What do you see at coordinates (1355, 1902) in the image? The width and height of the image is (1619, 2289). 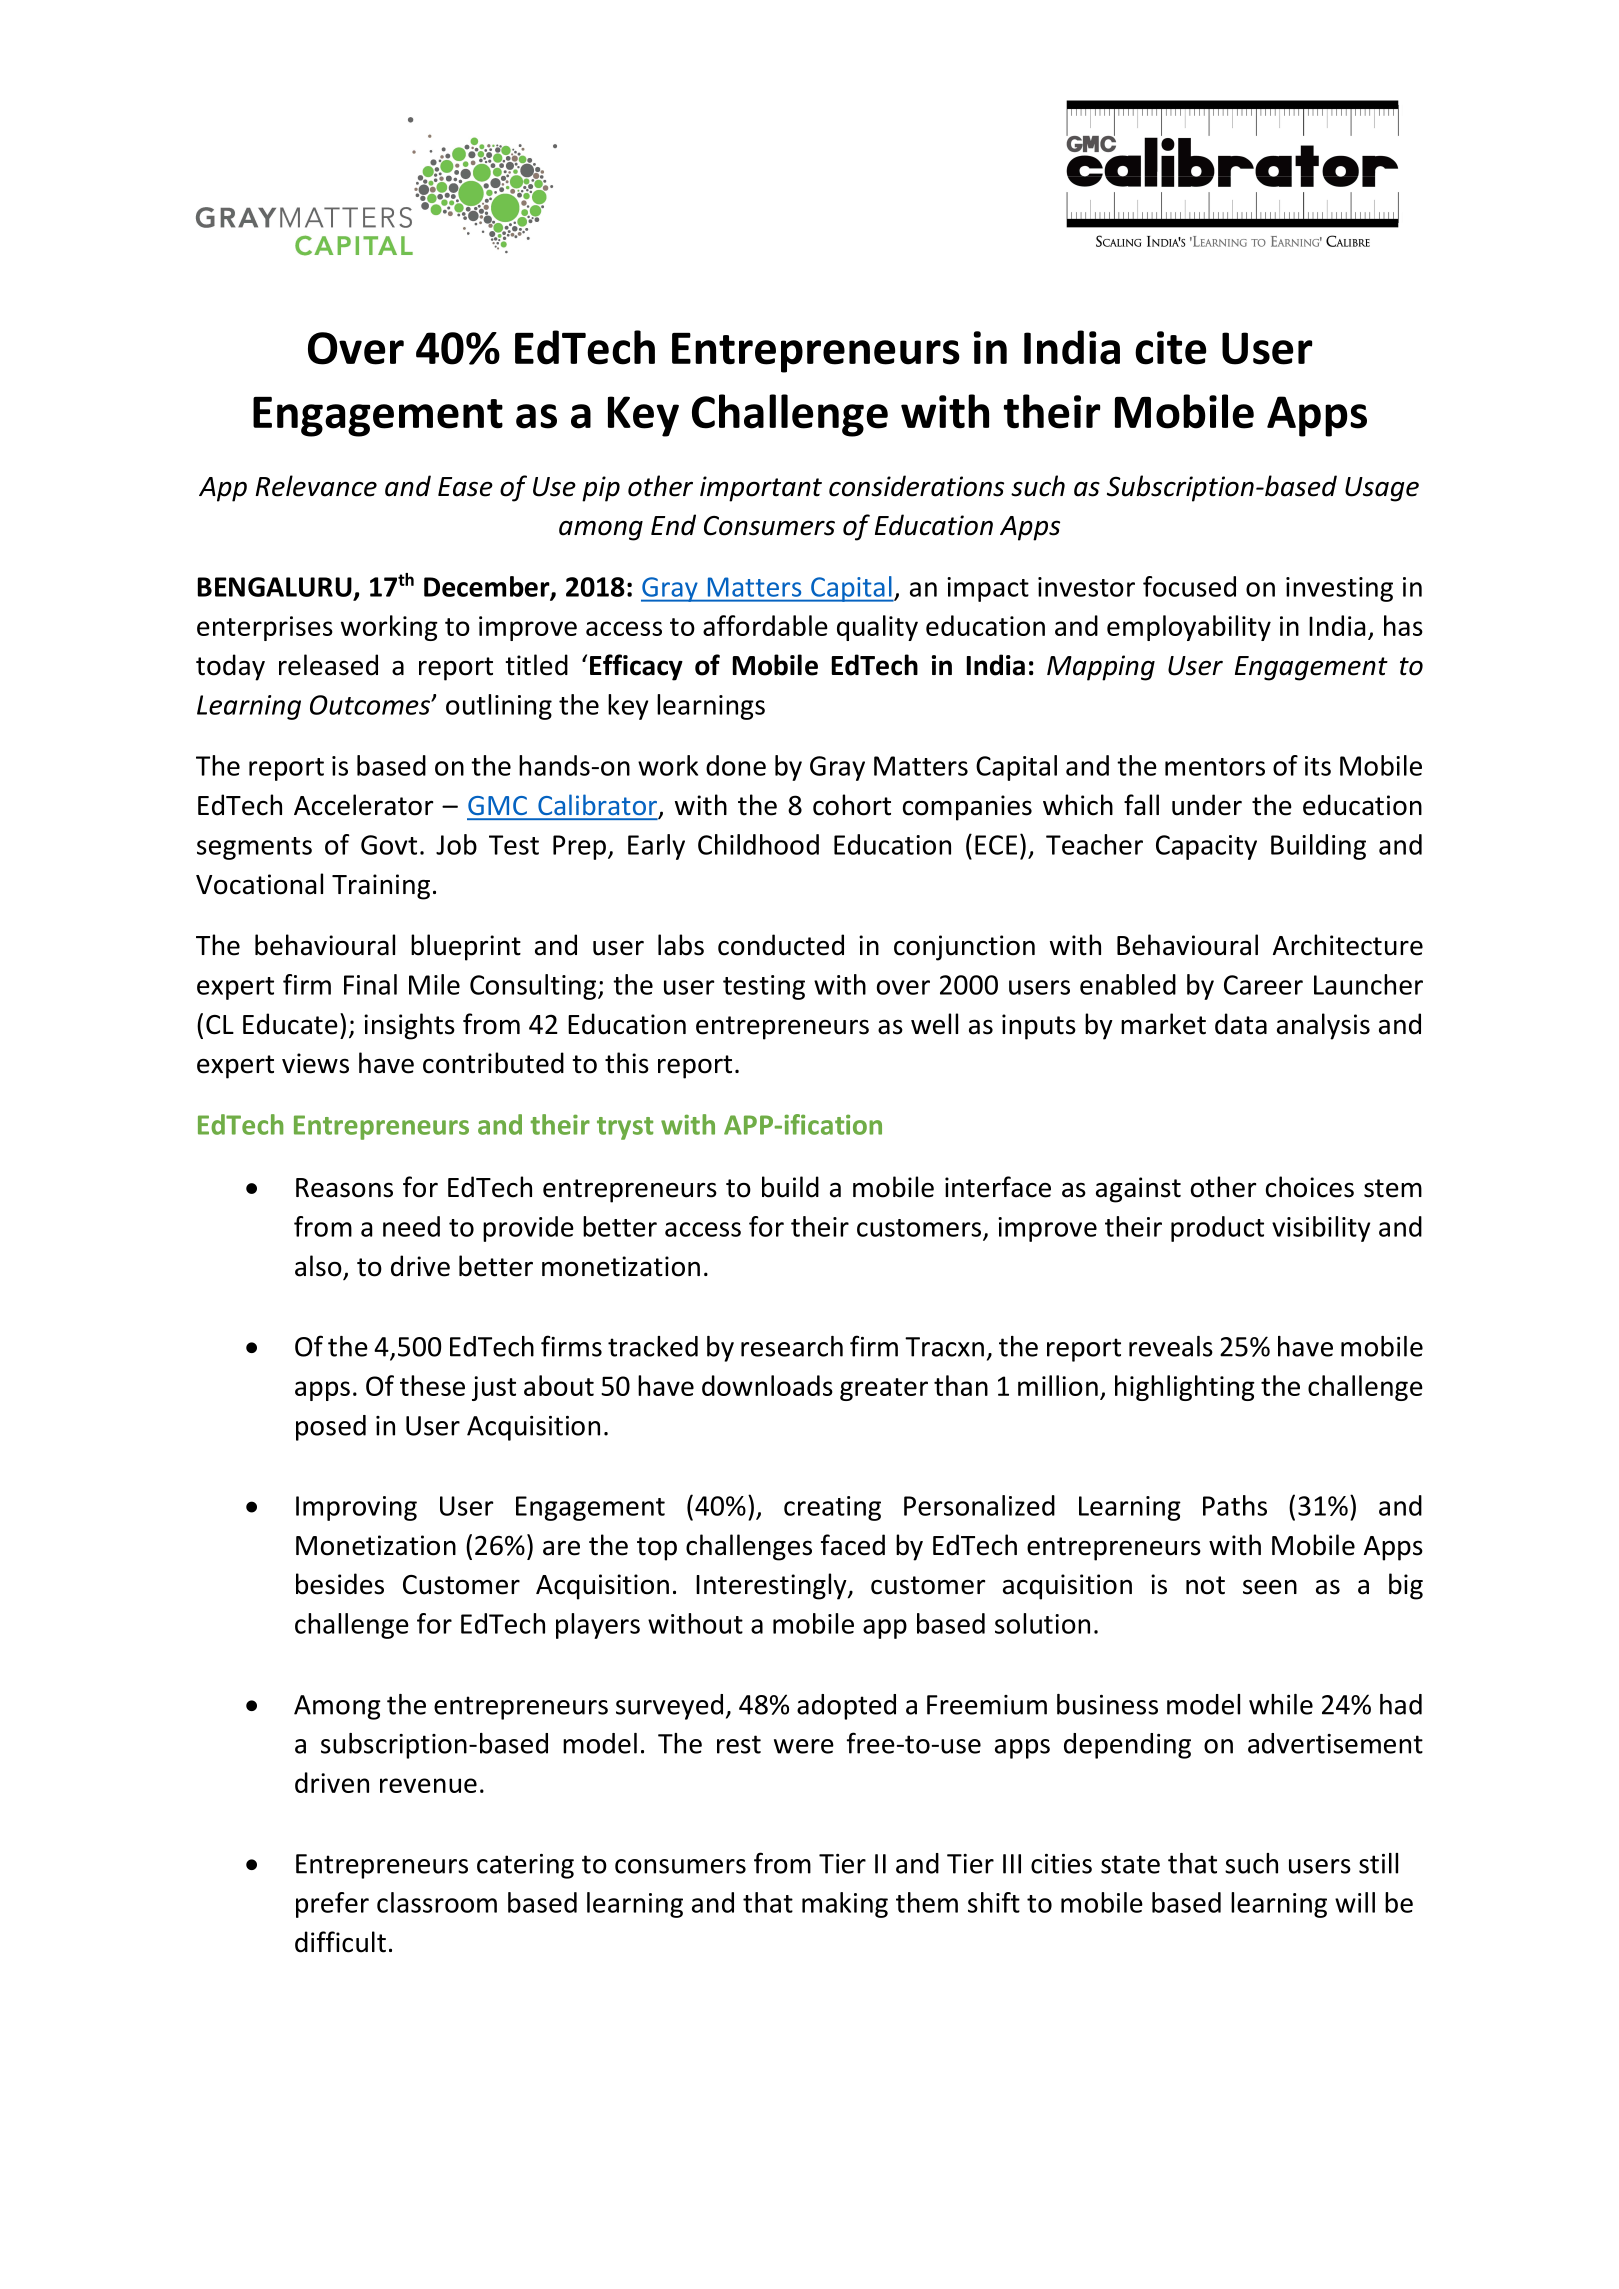 I see `will` at bounding box center [1355, 1902].
